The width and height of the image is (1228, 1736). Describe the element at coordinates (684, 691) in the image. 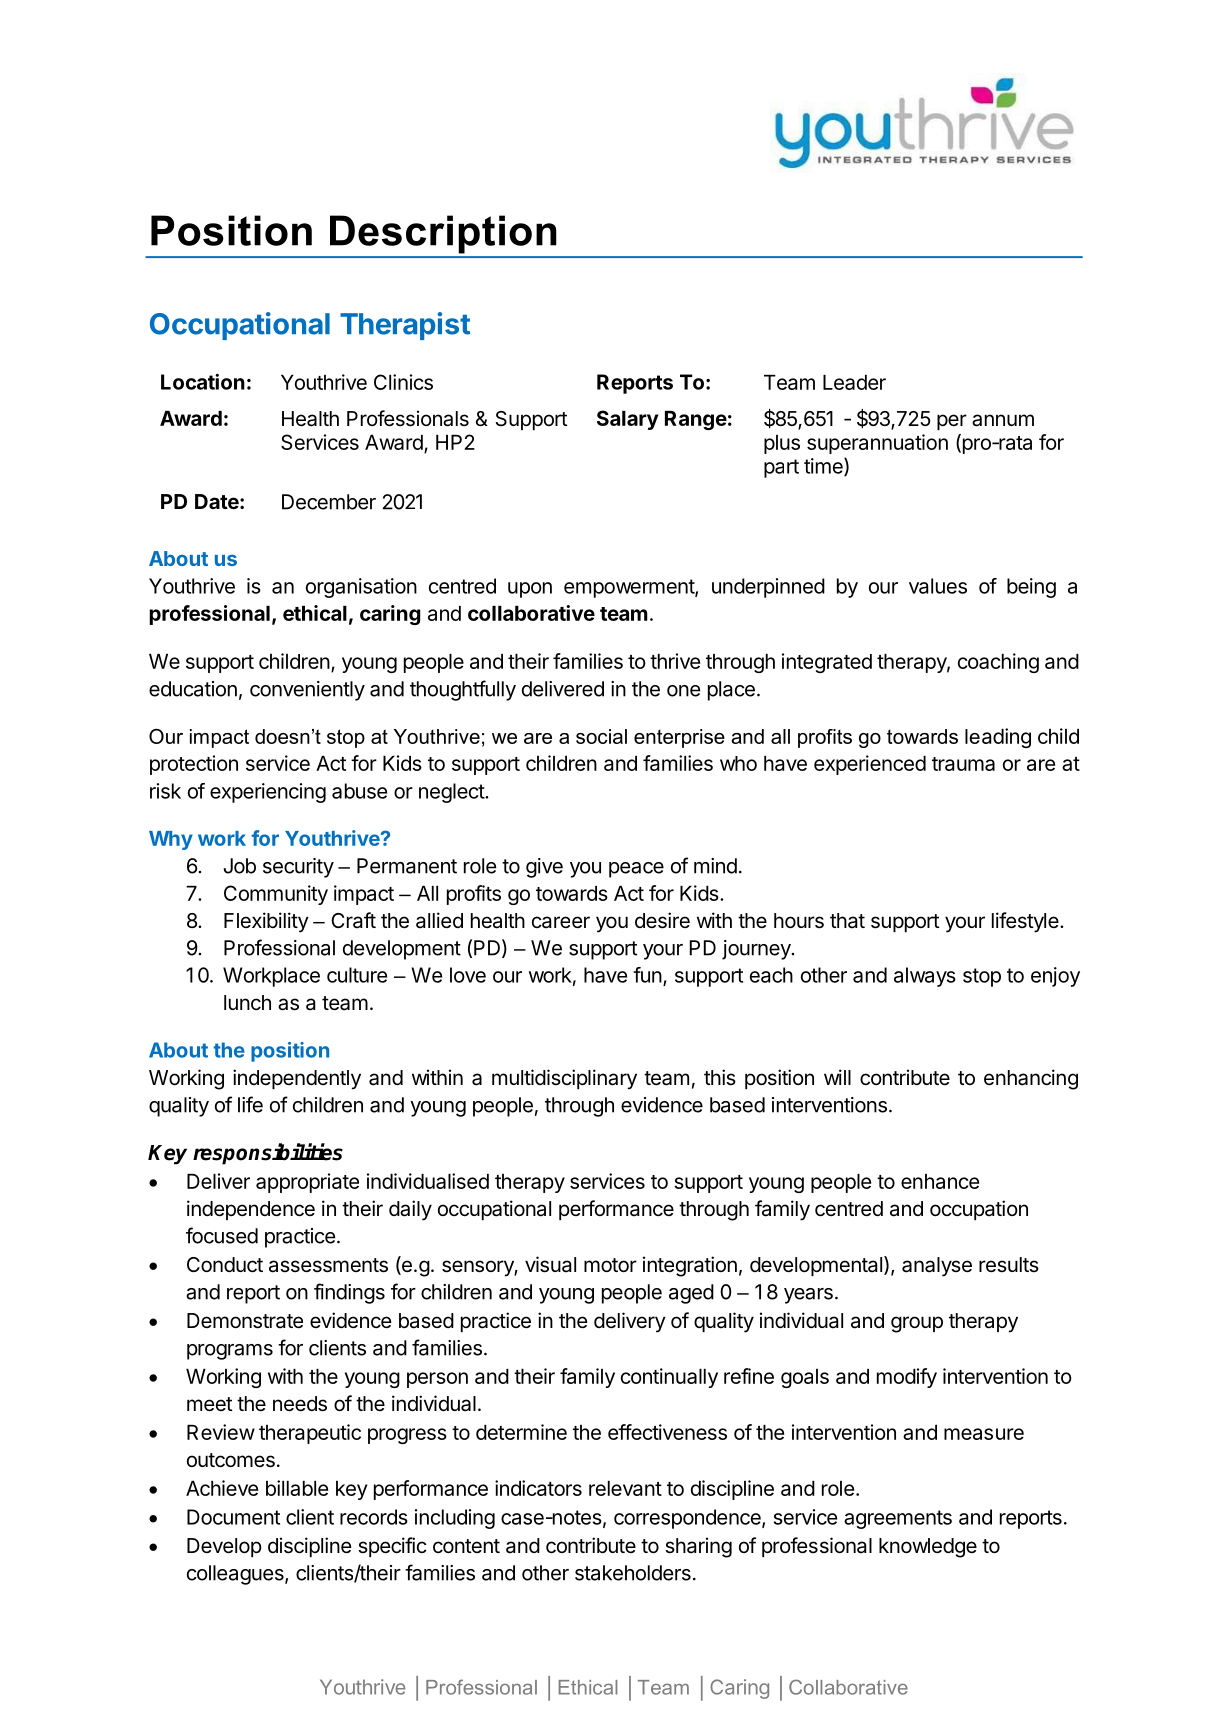

I see `one` at that location.
